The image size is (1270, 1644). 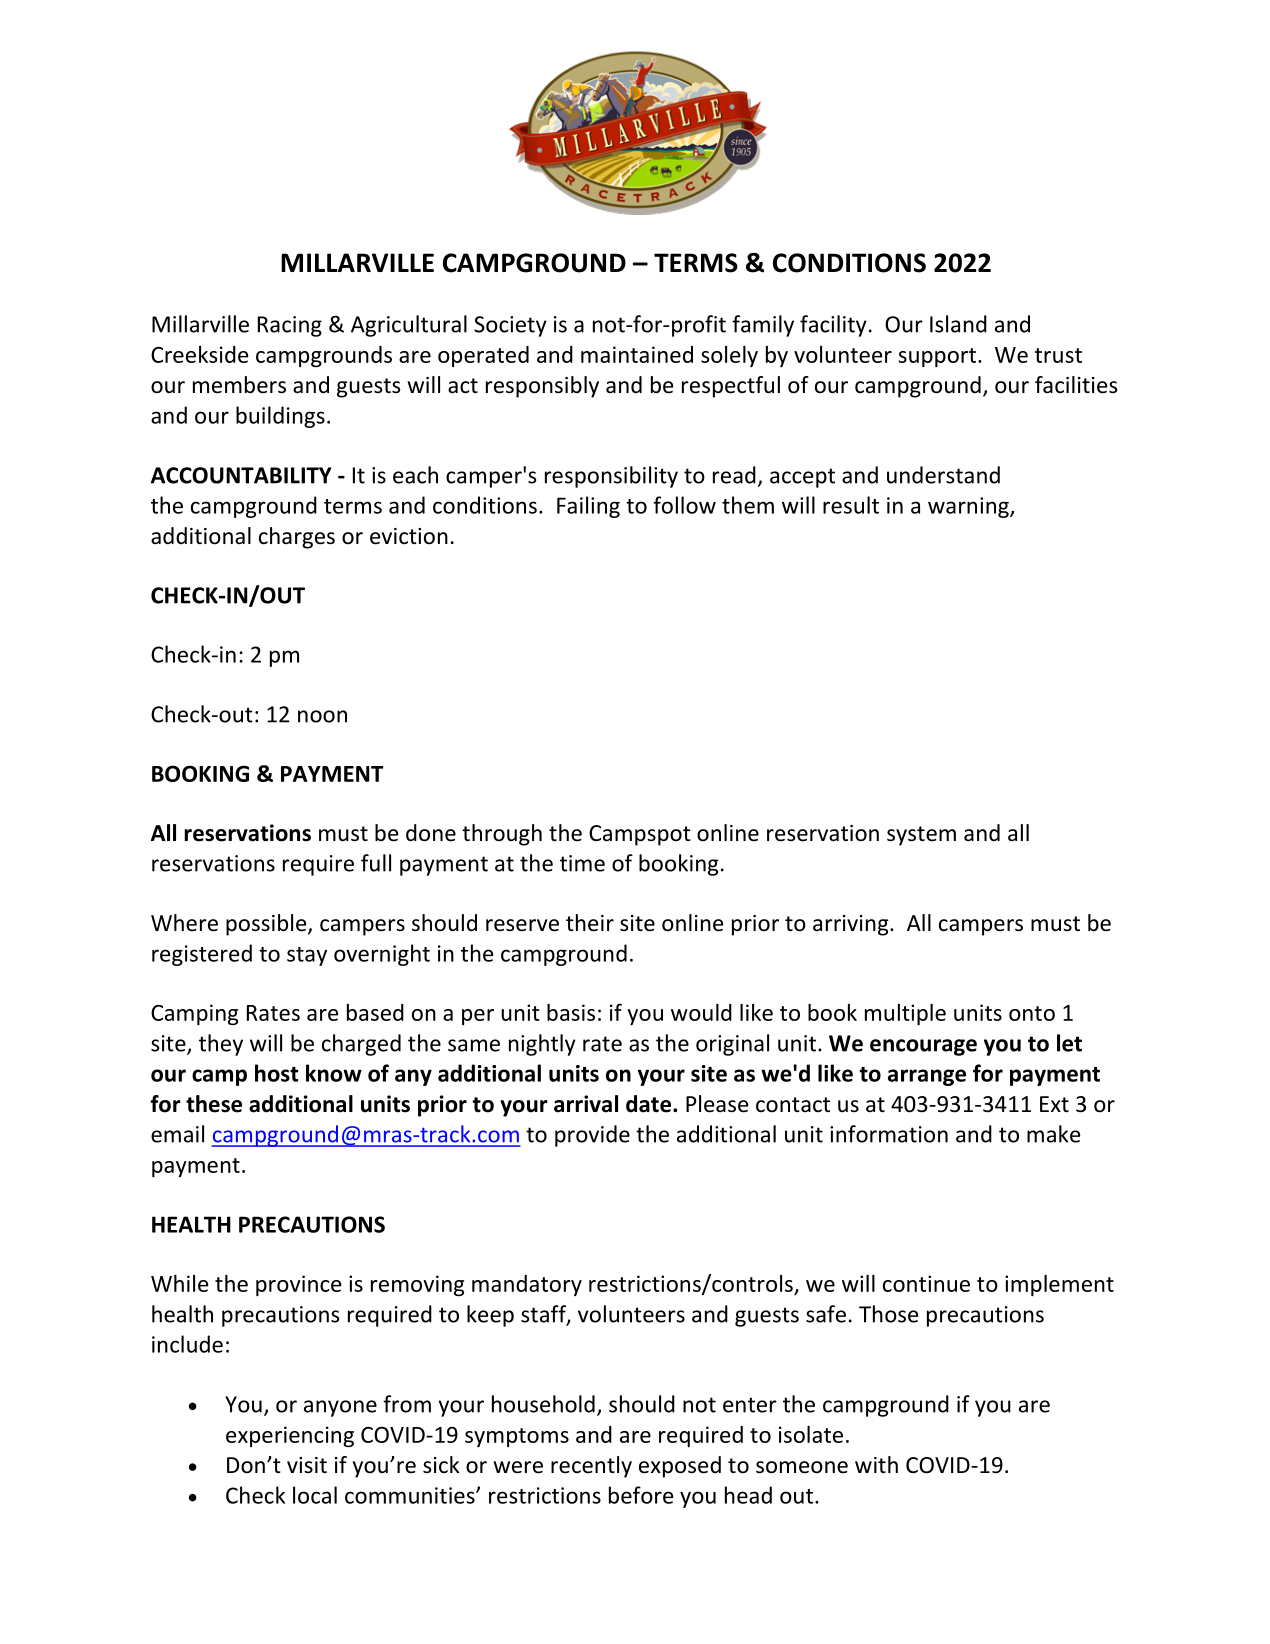 What do you see at coordinates (502, 835) in the screenshot?
I see `through` at bounding box center [502, 835].
